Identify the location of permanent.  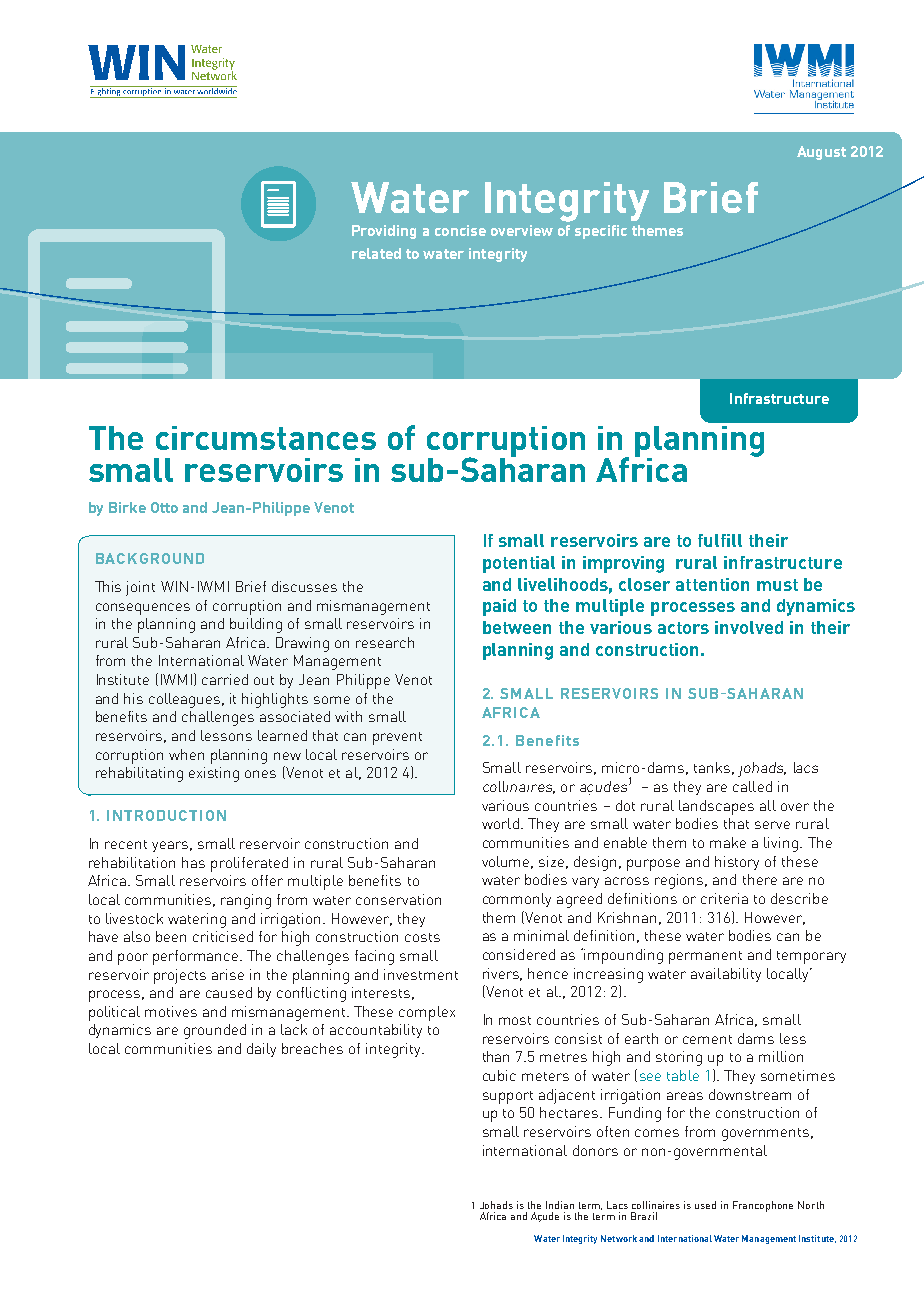
(705, 957).
